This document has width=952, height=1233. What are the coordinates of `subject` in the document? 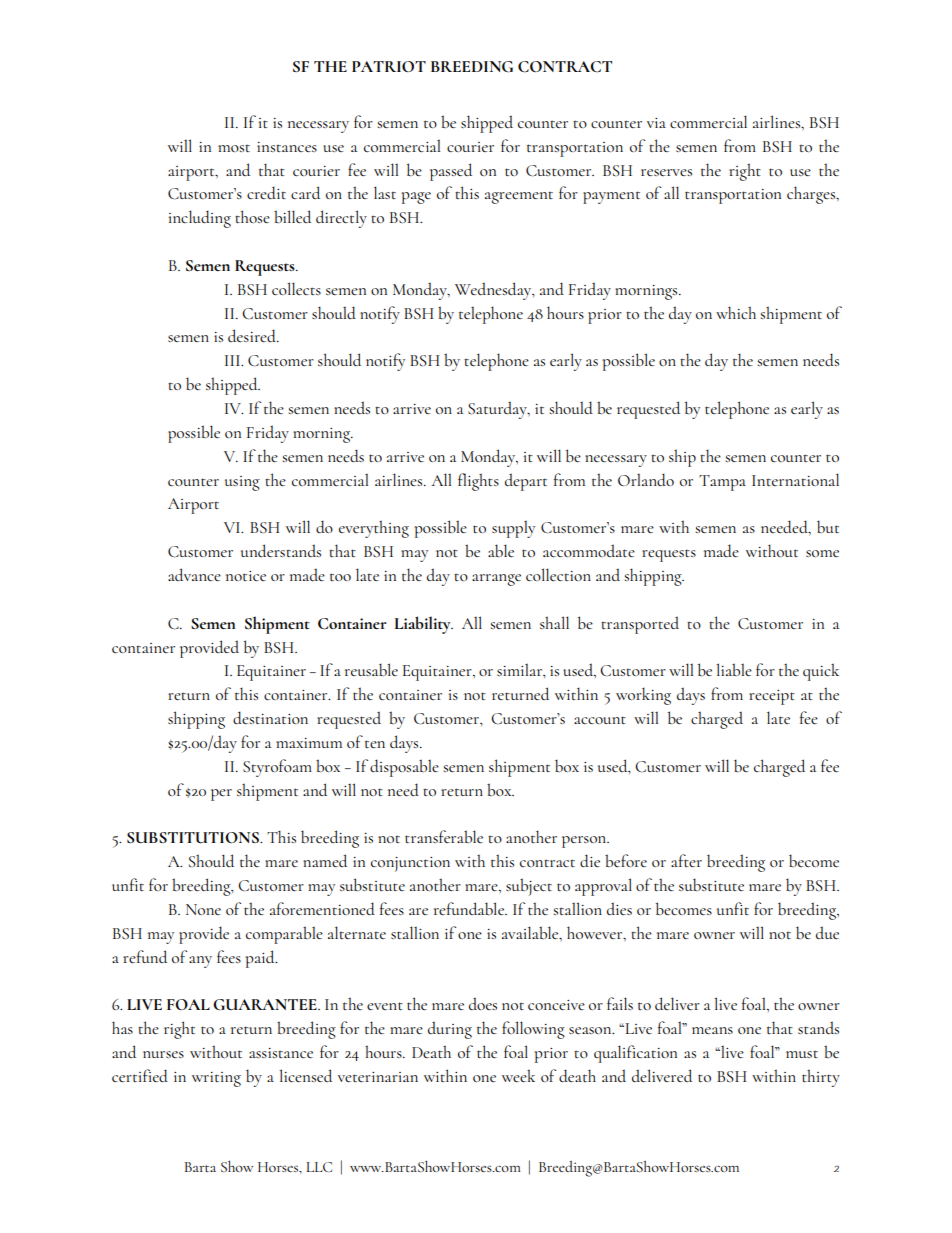 It's located at (529, 887).
